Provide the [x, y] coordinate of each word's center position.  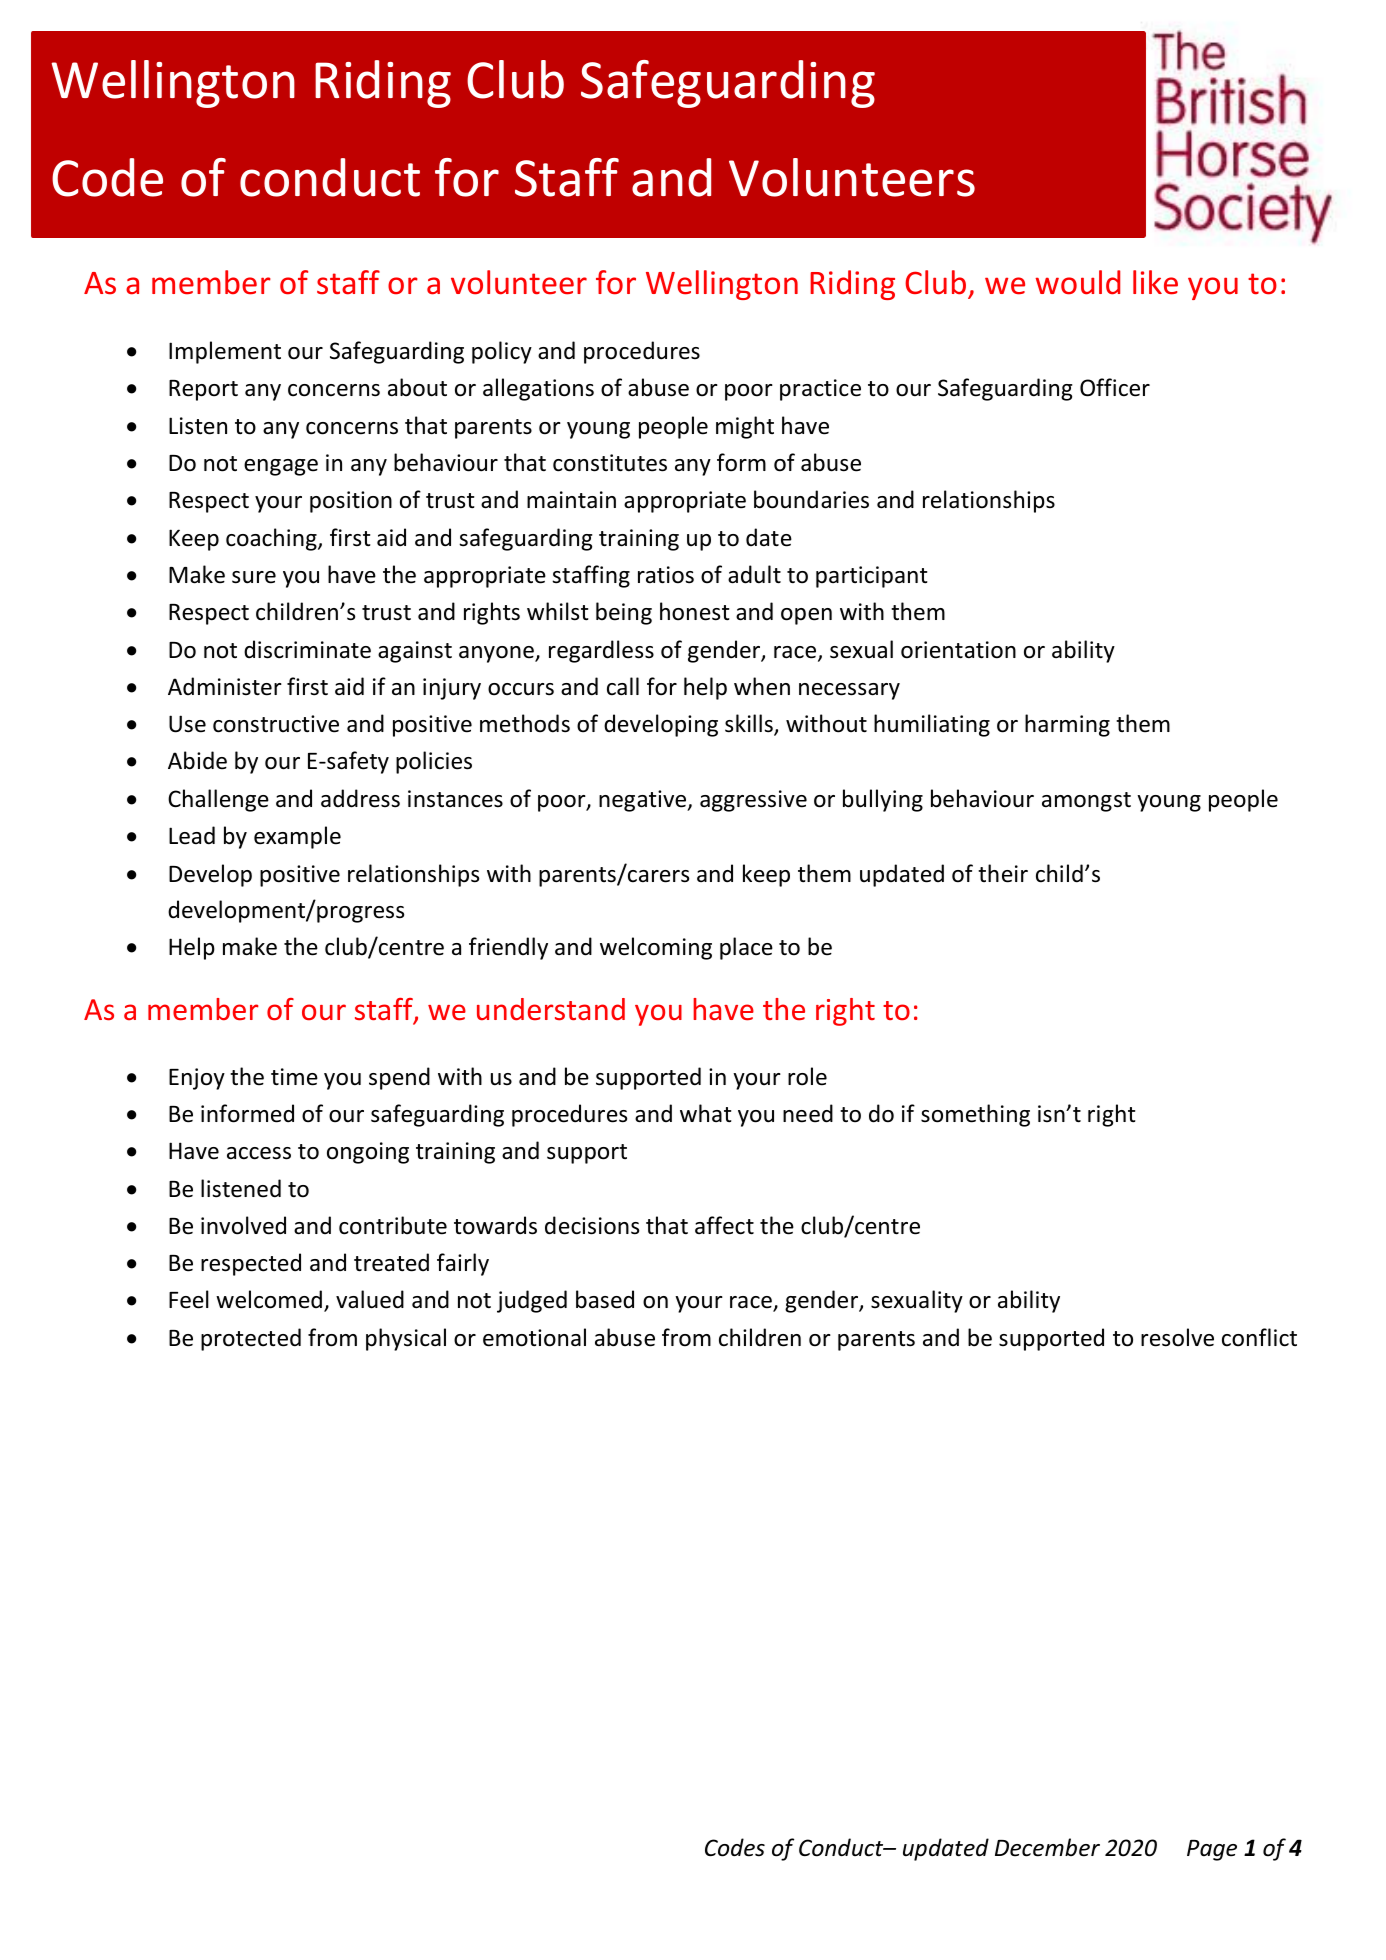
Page [1212, 1850]
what [706, 1113]
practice [820, 390]
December [1047, 1847]
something [975, 1115]
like [1155, 282]
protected [251, 1339]
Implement [225, 352]
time [294, 1077]
